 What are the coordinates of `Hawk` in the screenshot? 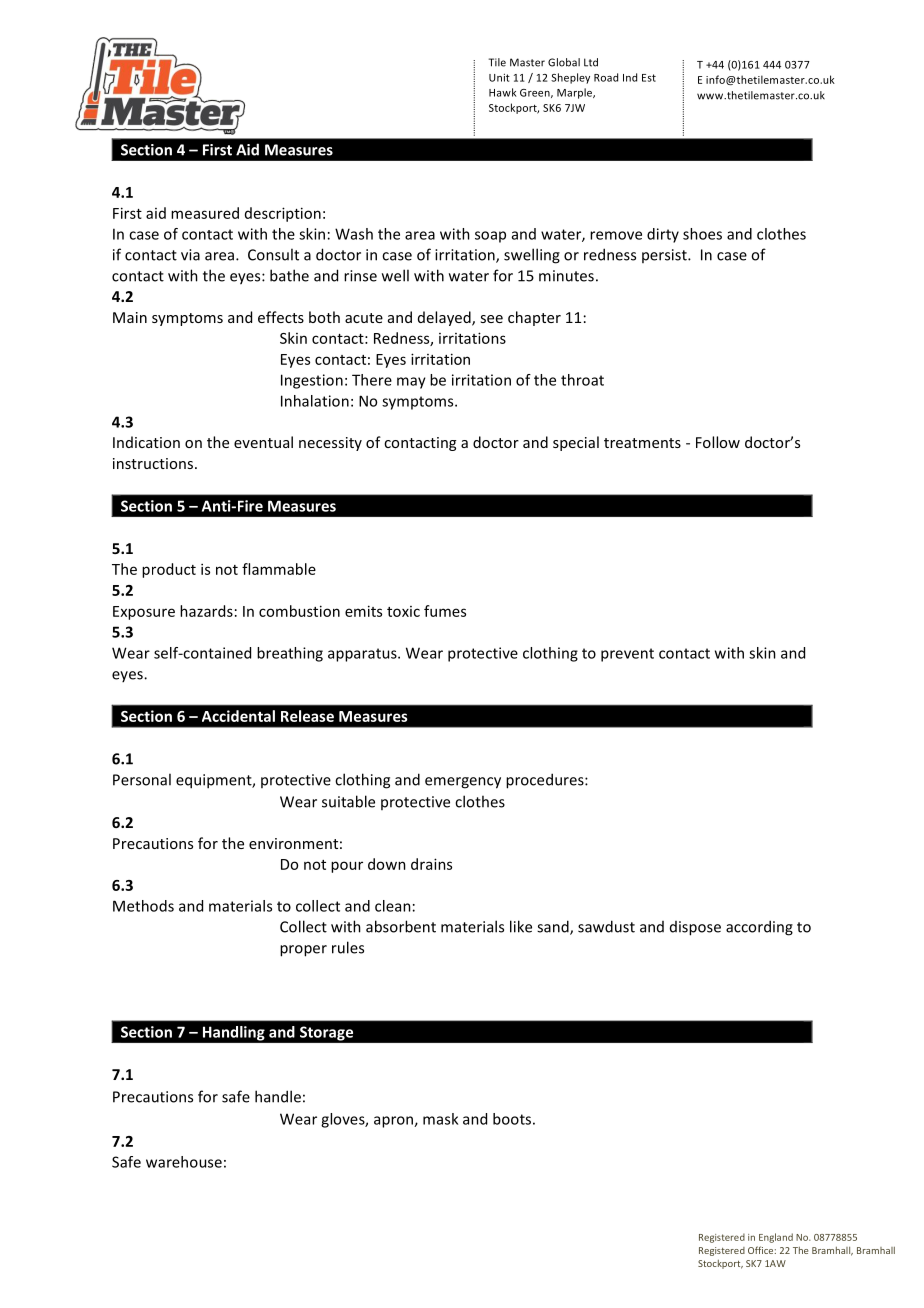 It's located at (503, 92).
